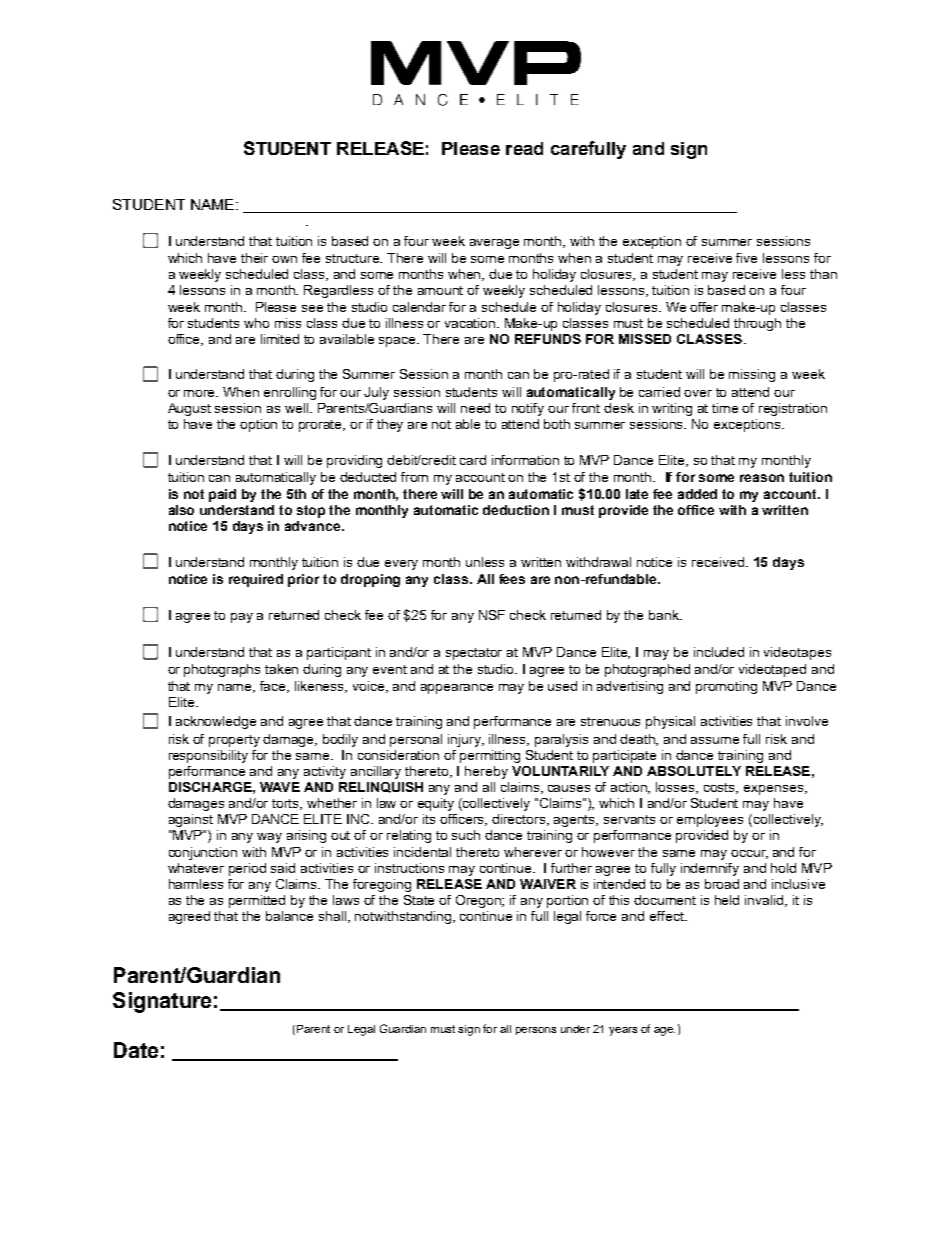 This screenshot has width=952, height=1233. What do you see at coordinates (665, 615) in the screenshot?
I see `bank` at bounding box center [665, 615].
